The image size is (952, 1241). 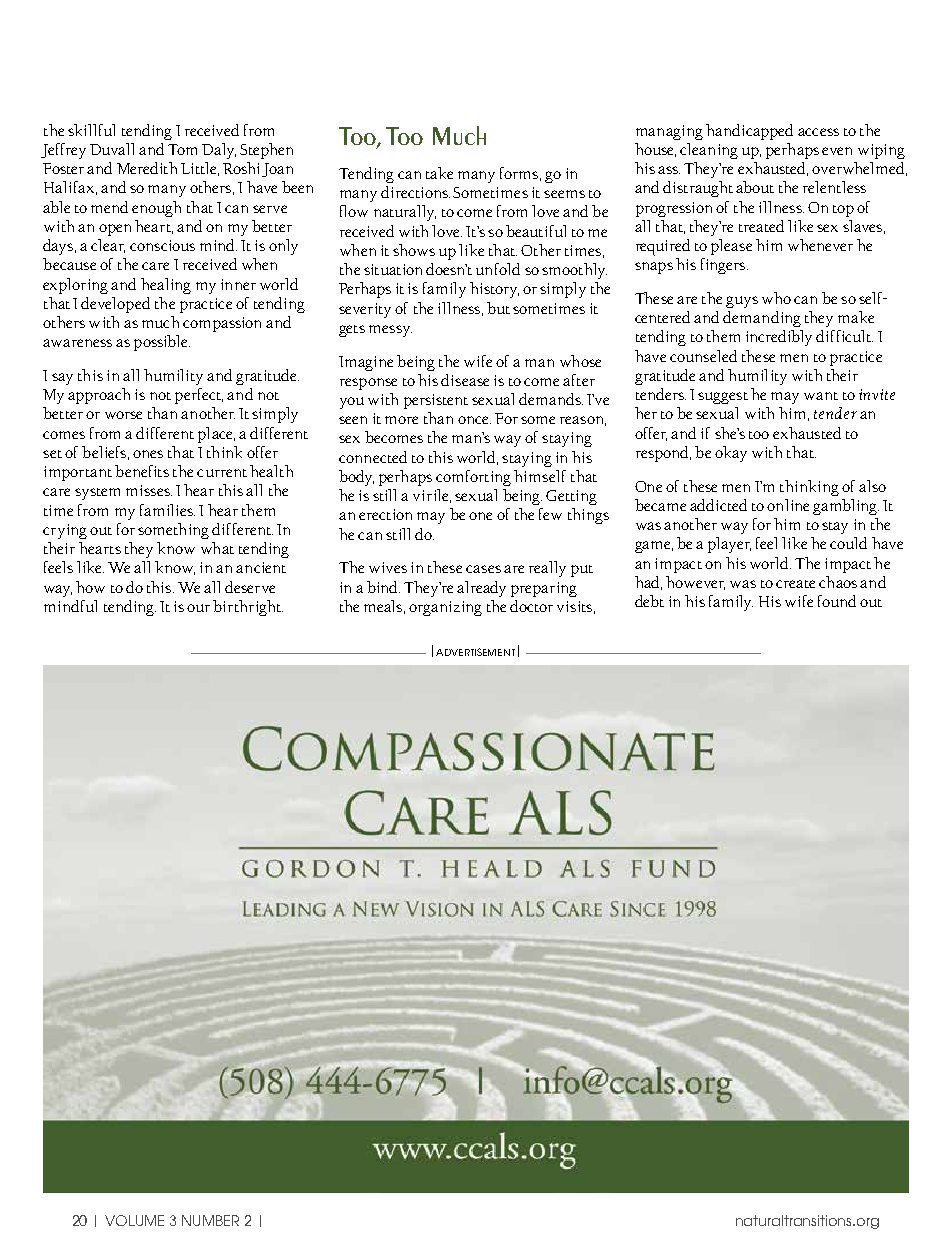 What do you see at coordinates (439, 173) in the screenshot?
I see `take` at bounding box center [439, 173].
